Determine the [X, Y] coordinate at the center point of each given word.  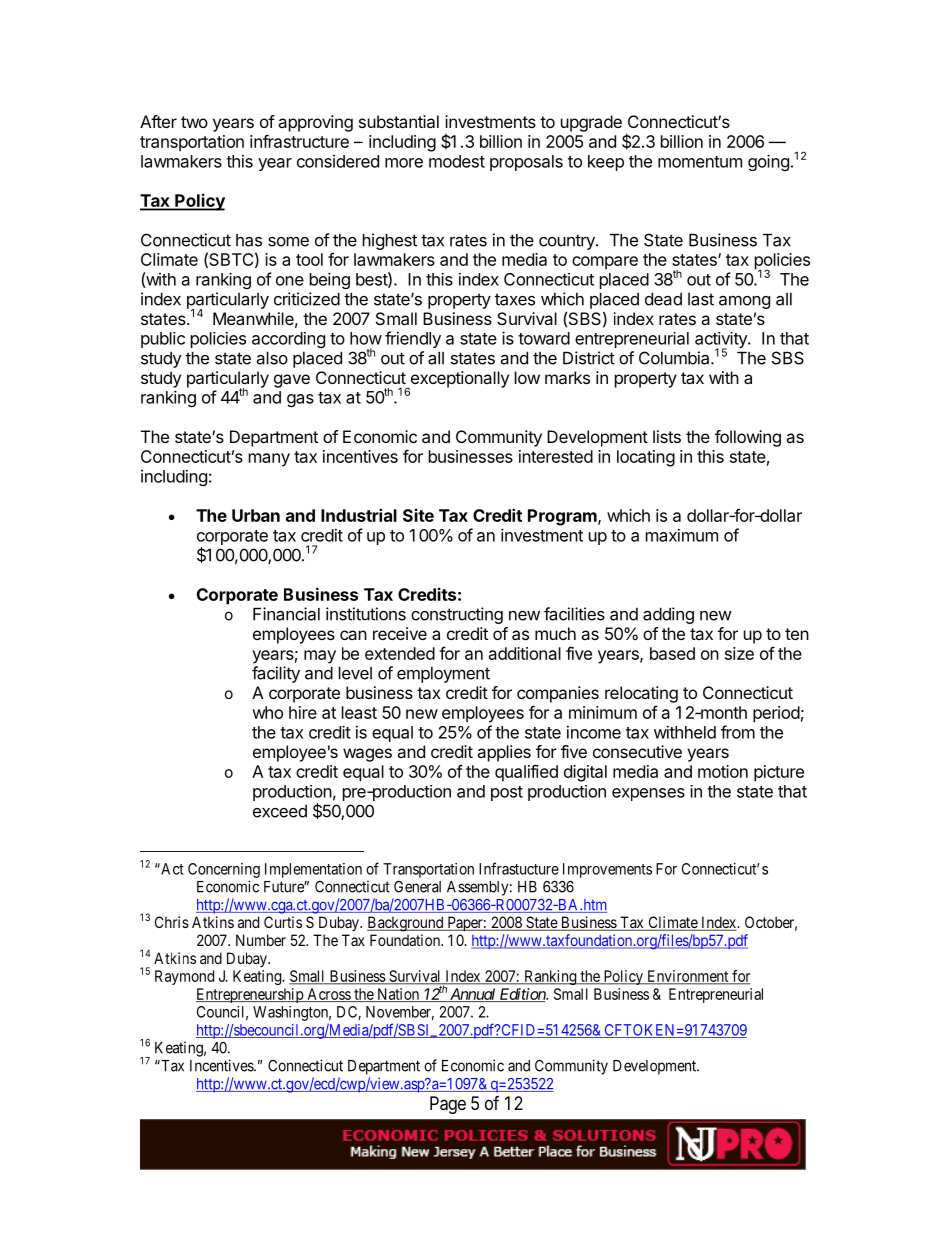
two [194, 122]
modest [457, 161]
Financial [286, 614]
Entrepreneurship [250, 995]
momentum [700, 162]
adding [668, 615]
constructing [457, 615]
